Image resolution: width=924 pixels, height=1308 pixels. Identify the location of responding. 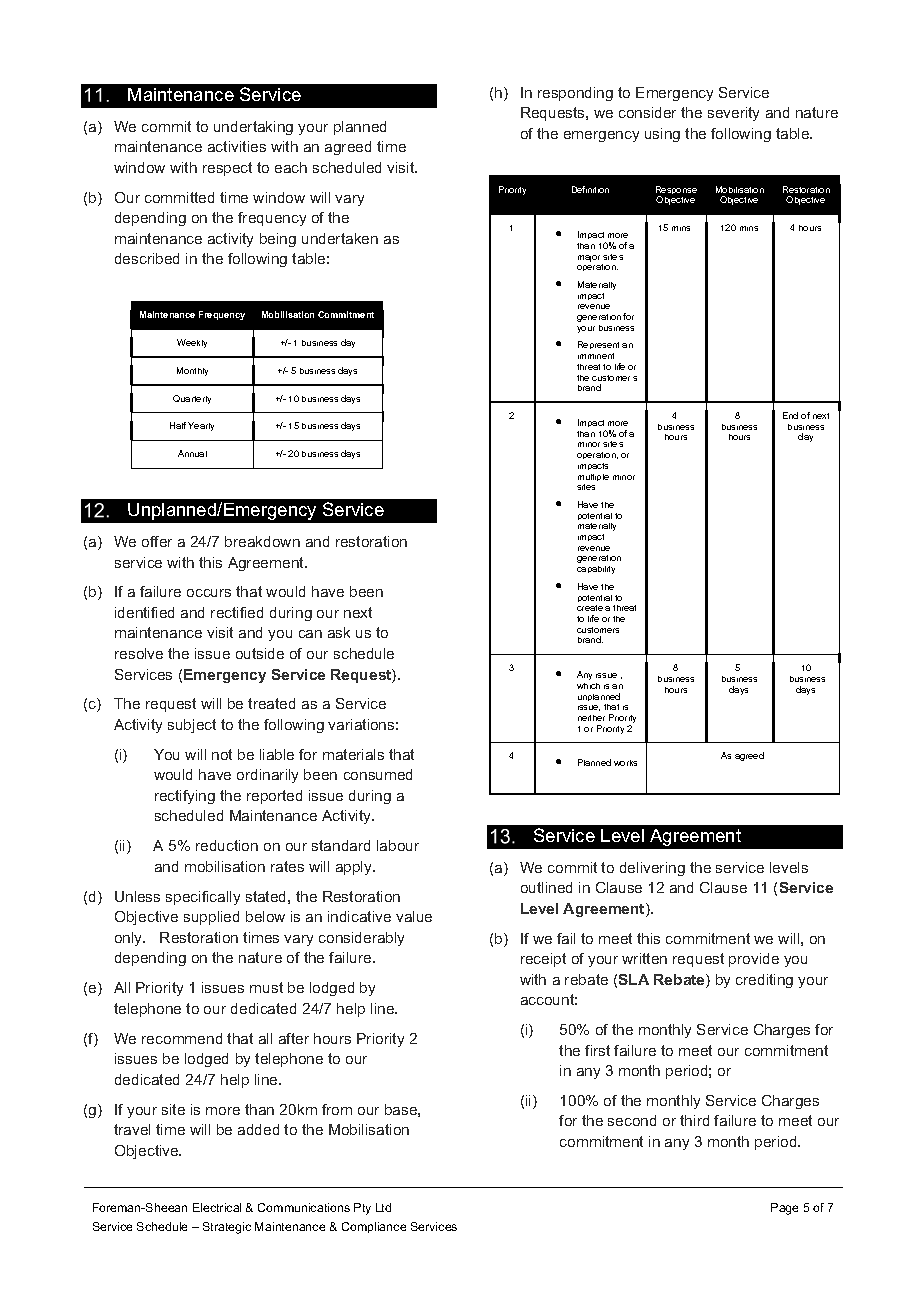
(575, 94).
